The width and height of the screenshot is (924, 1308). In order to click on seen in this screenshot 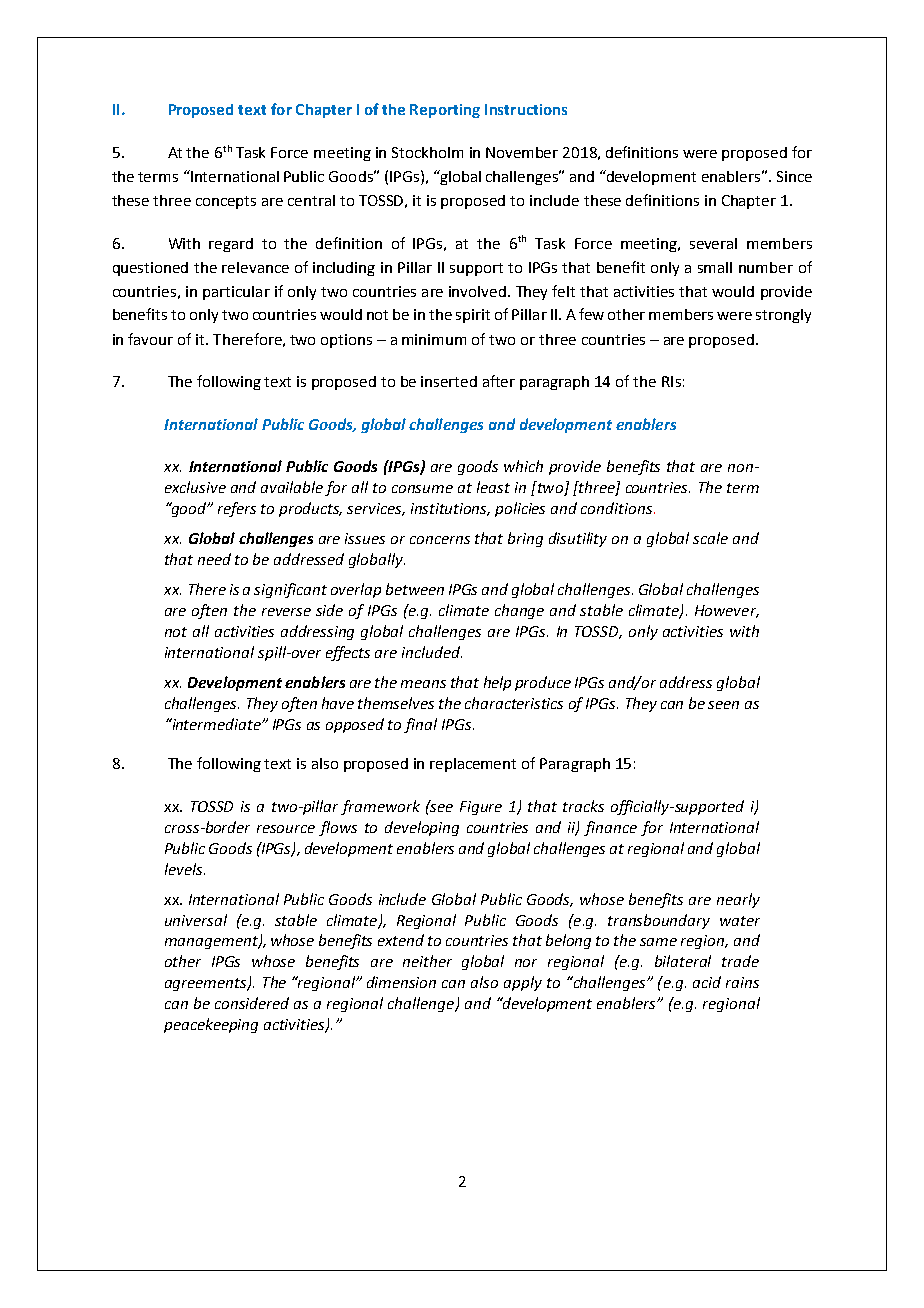, I will do `click(723, 705)`.
